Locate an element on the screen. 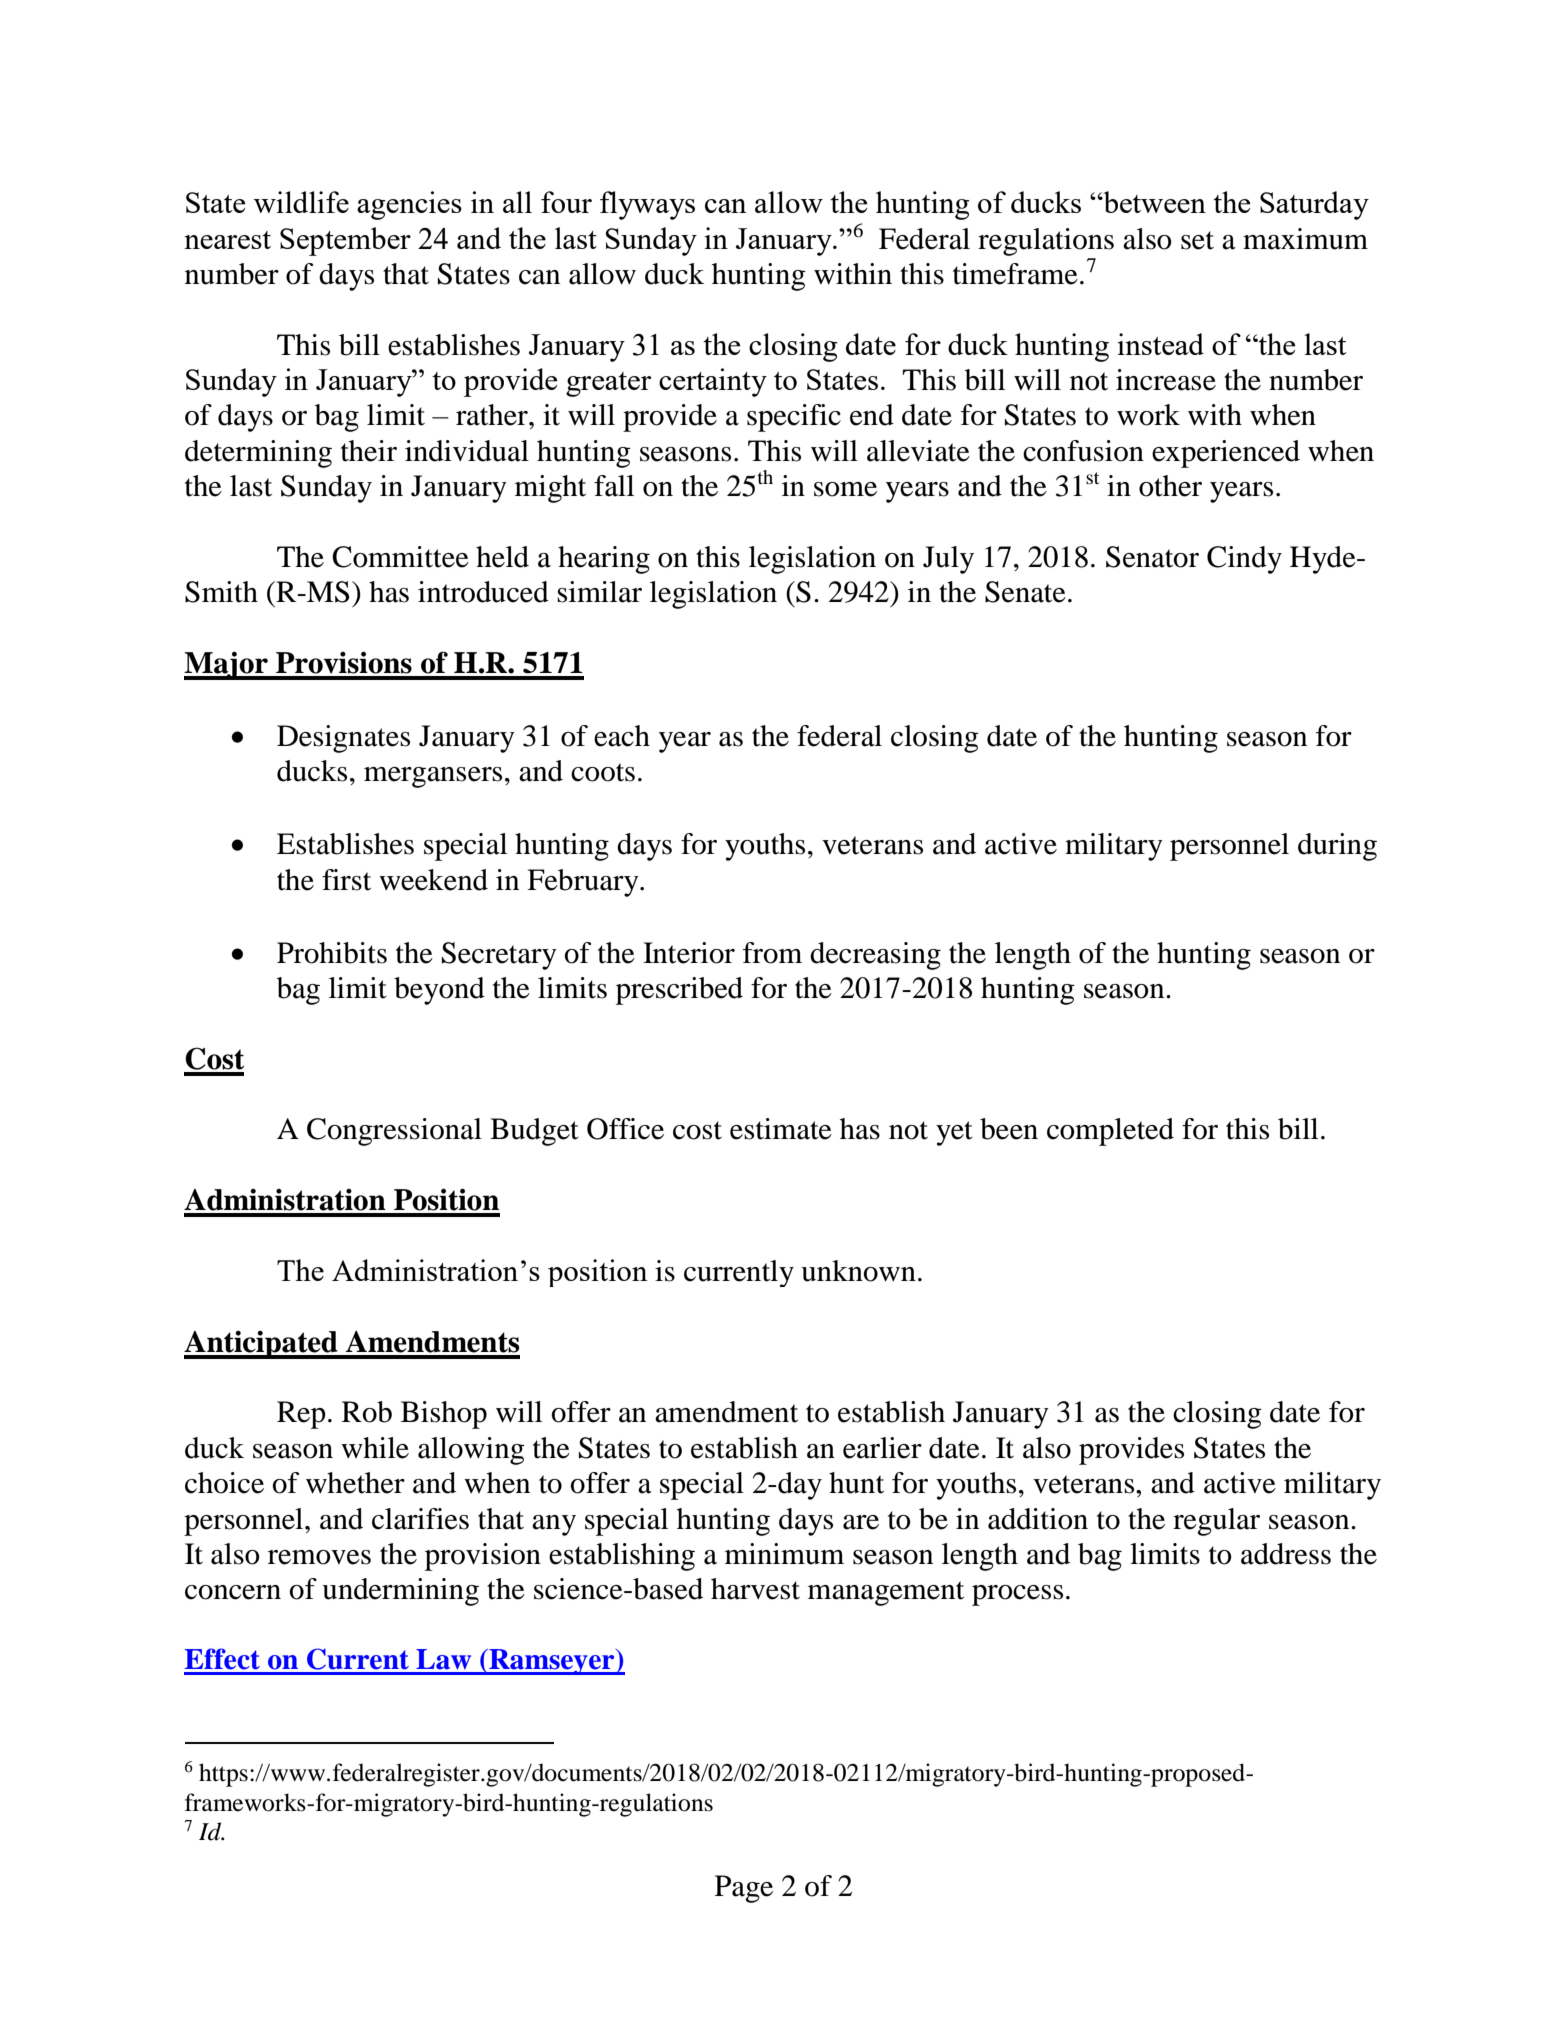 The width and height of the screenshot is (1568, 2030). Cindy is located at coordinates (1244, 560).
